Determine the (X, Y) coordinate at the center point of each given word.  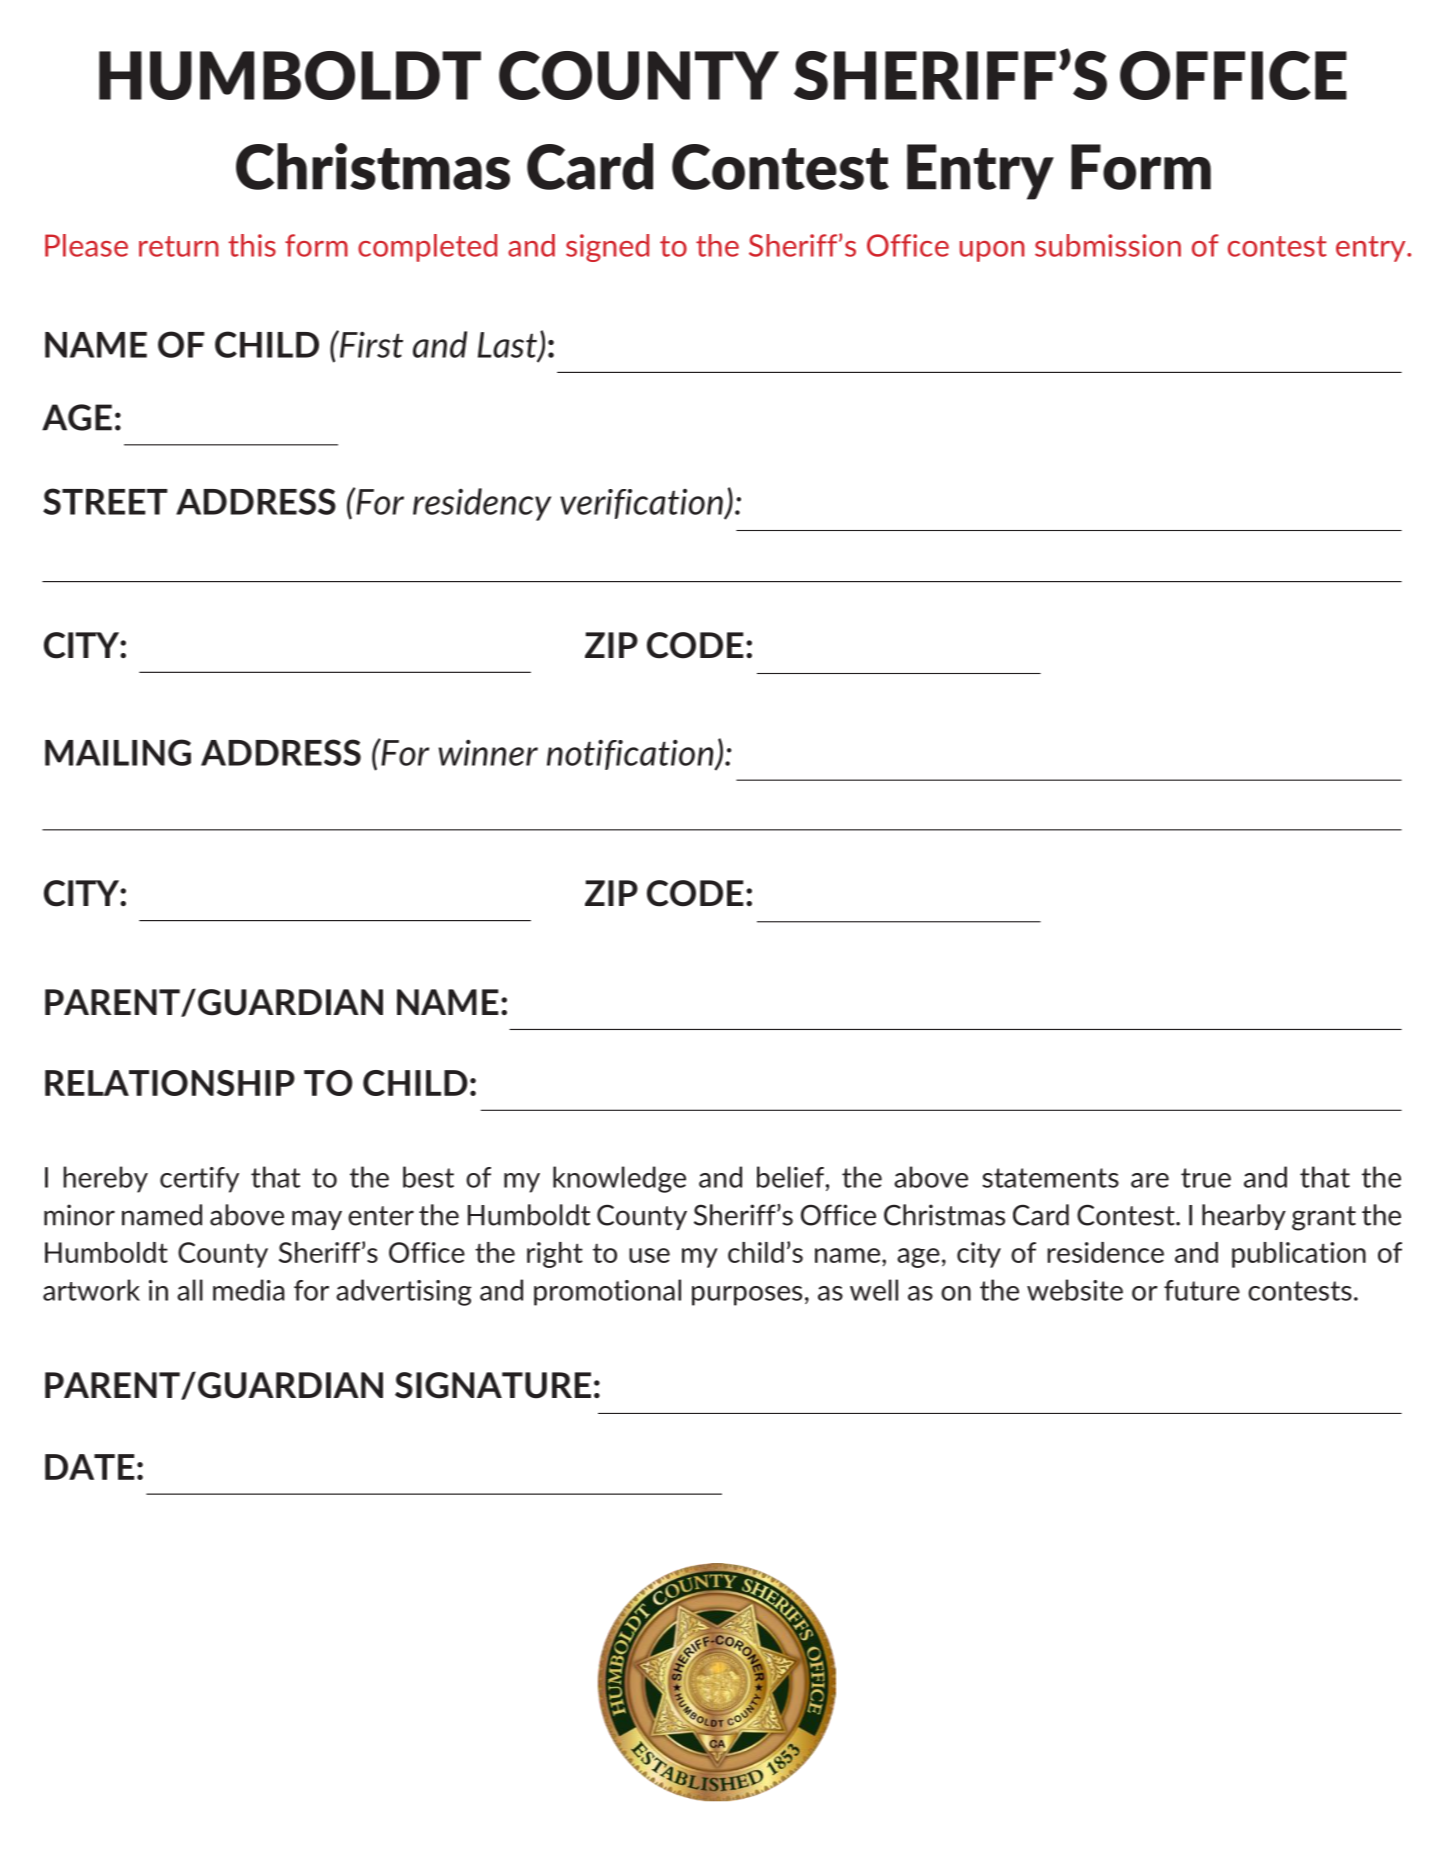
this (252, 245)
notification (631, 754)
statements (1050, 1178)
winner (488, 752)
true (1206, 1178)
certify (199, 1180)
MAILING (118, 752)
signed (607, 248)
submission (1108, 245)
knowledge (619, 1179)
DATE (90, 1467)
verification (642, 504)
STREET (105, 501)
